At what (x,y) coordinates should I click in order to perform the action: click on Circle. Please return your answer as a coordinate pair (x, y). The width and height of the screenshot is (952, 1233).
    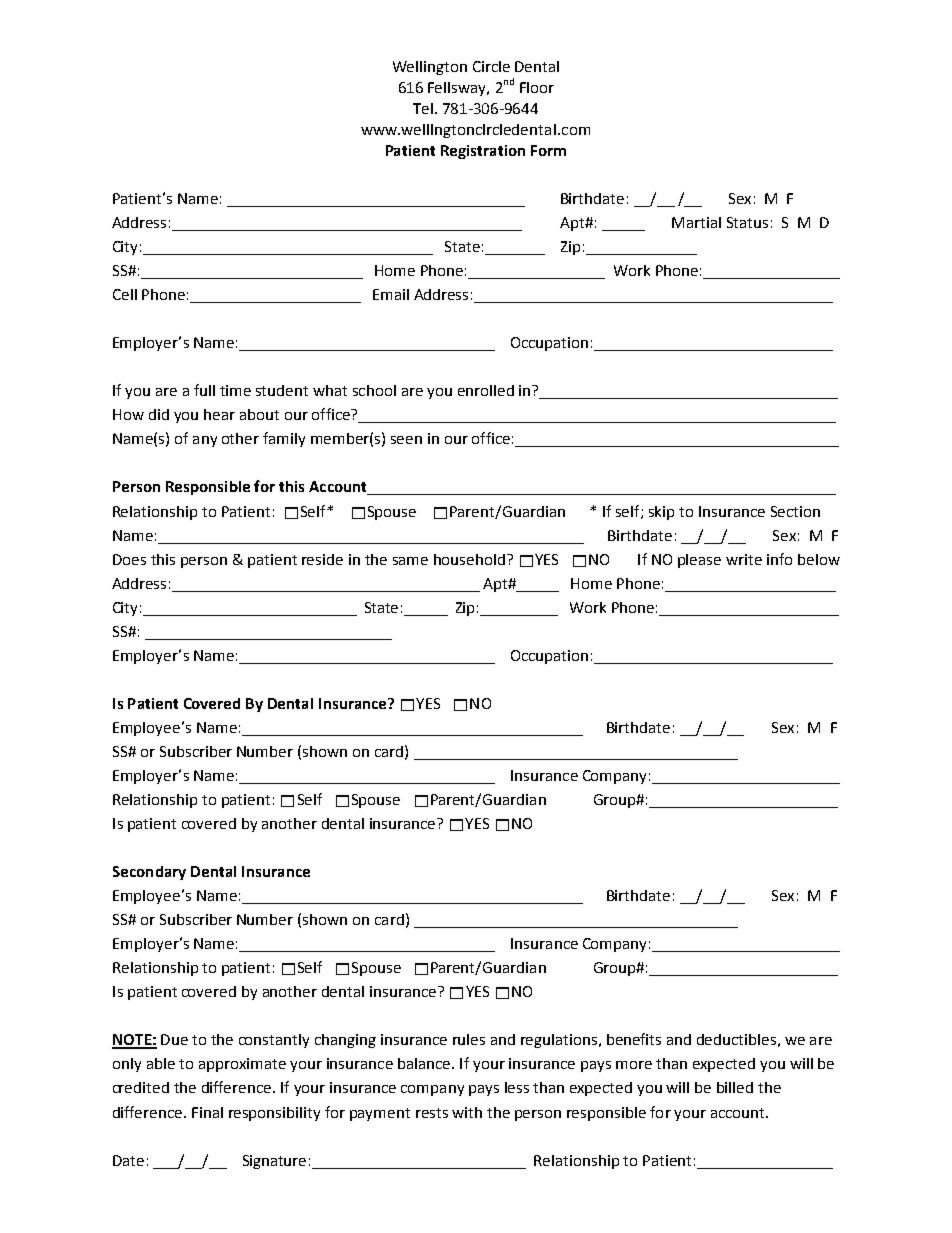
    Looking at the image, I should click on (491, 66).
